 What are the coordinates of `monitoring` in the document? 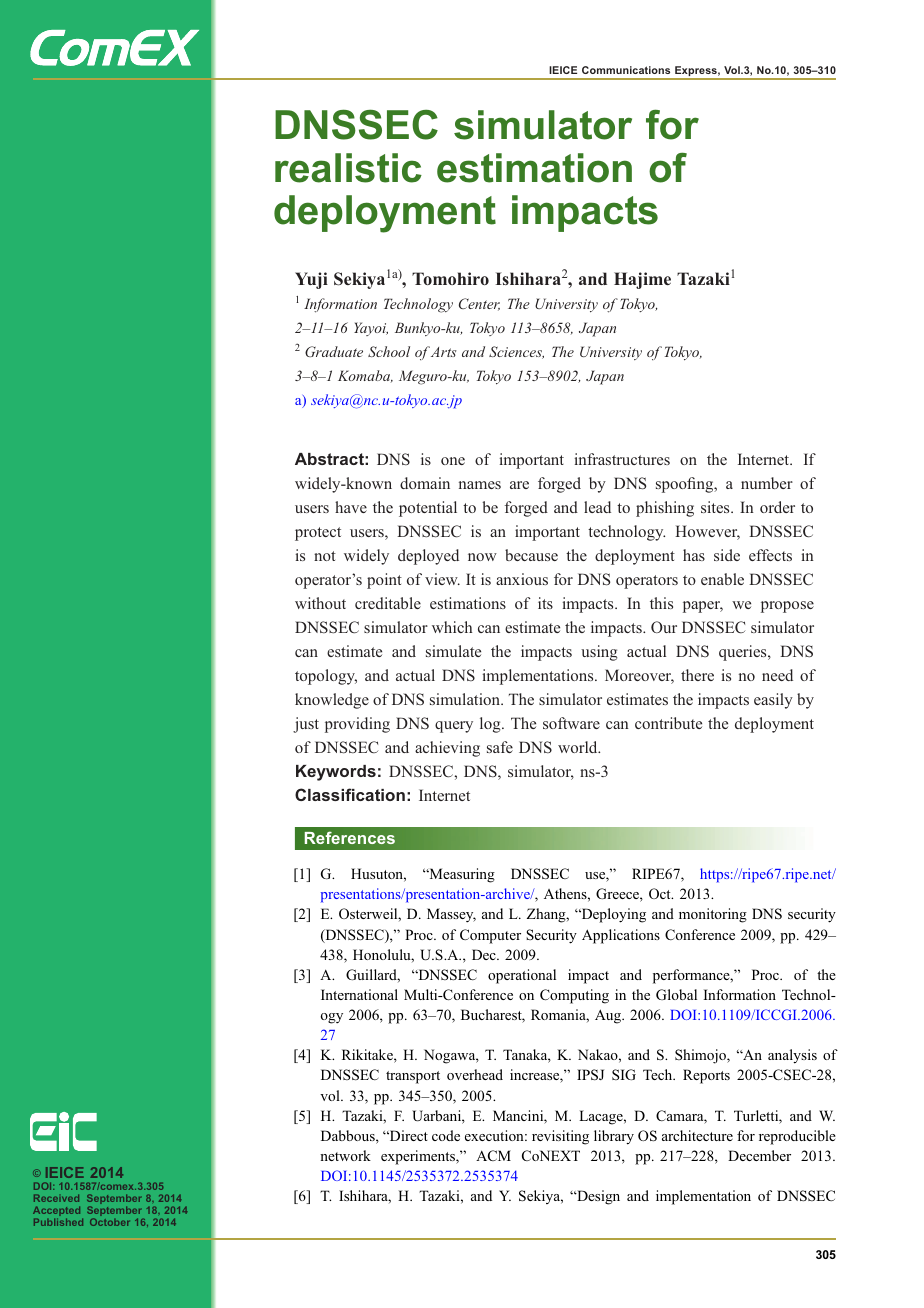 It's located at (713, 915).
